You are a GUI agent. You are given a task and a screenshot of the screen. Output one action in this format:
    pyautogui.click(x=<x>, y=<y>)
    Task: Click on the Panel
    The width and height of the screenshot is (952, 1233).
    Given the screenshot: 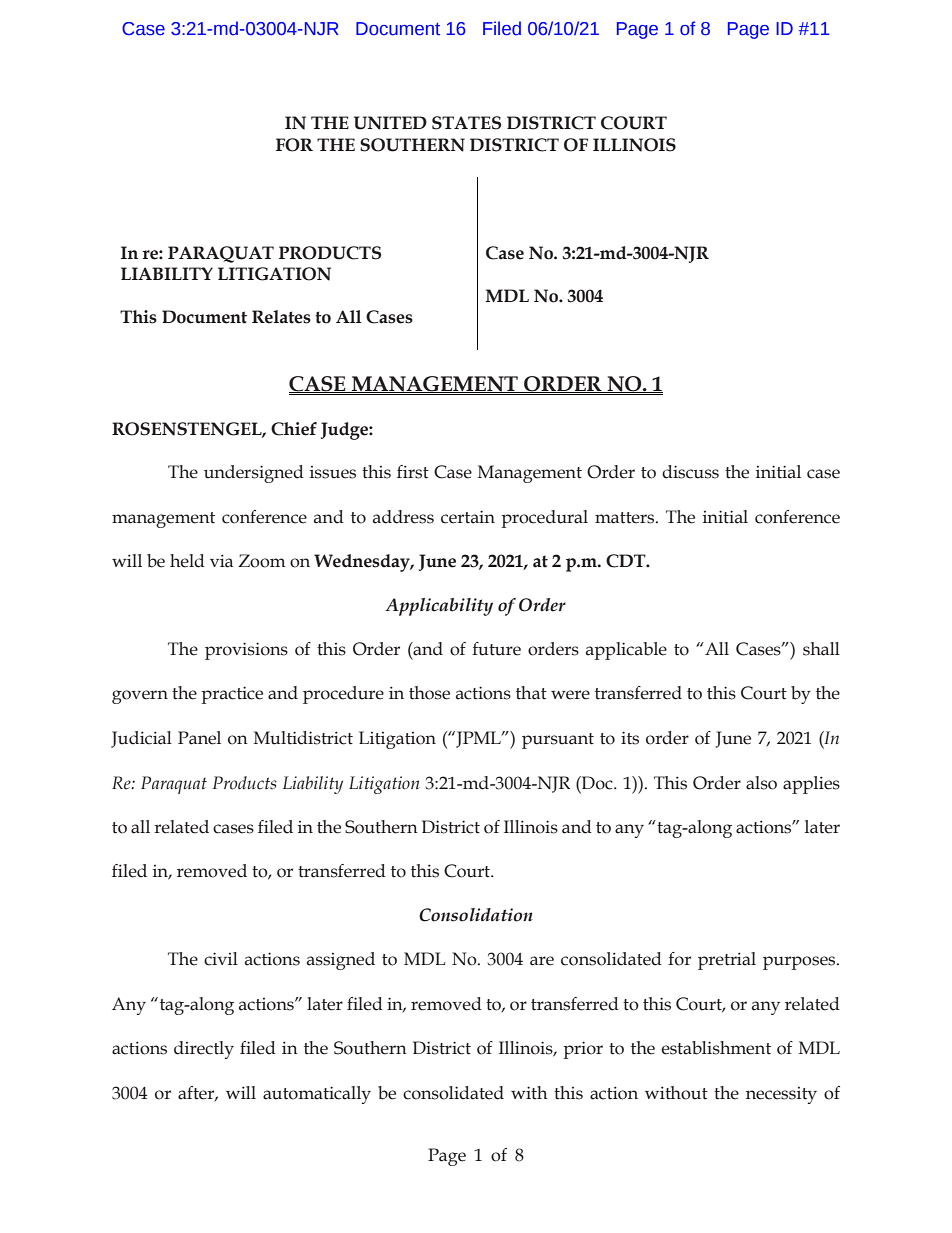 What is the action you would take?
    pyautogui.click(x=199, y=738)
